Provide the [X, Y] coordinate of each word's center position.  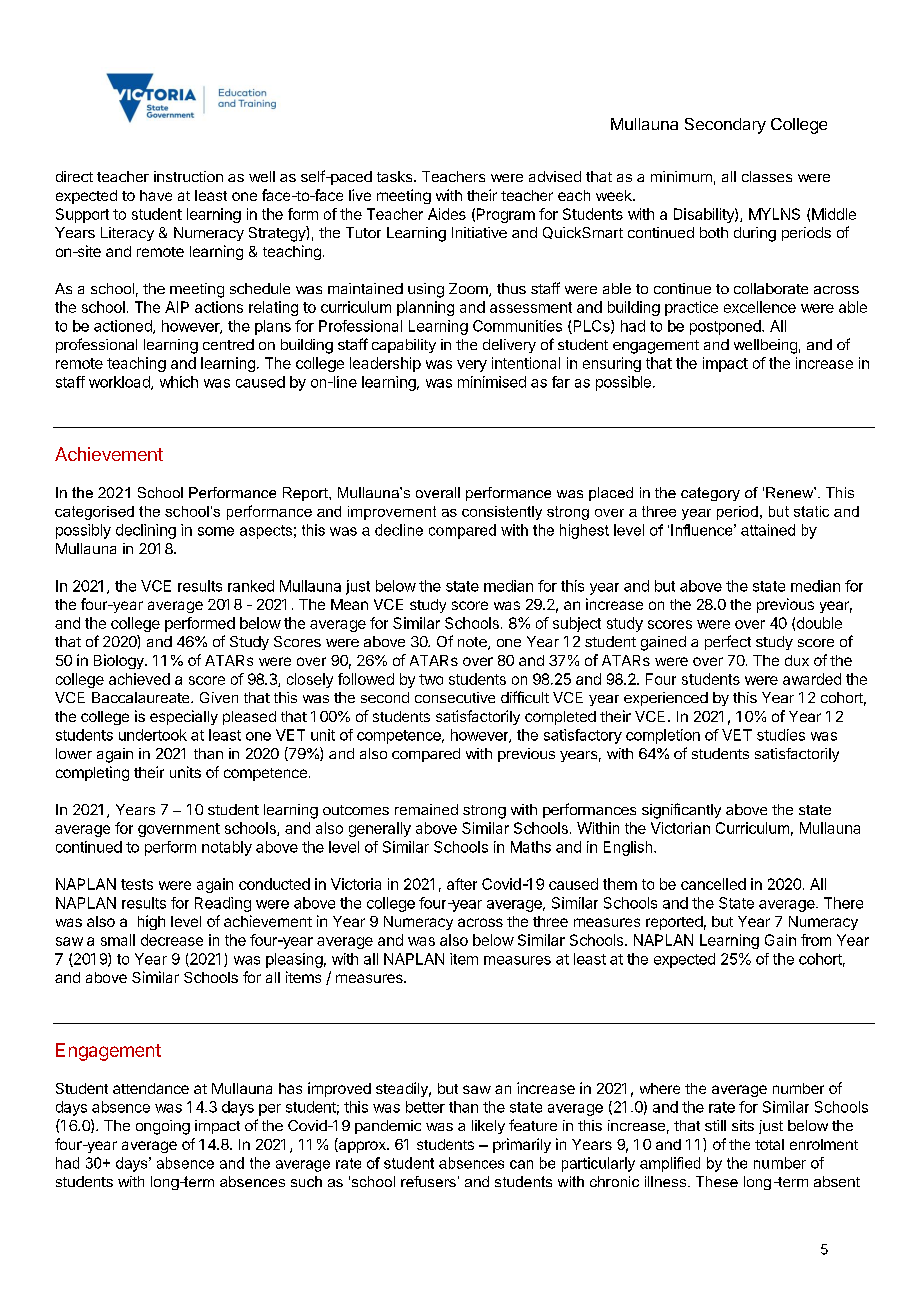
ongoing [163, 1127]
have [156, 195]
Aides [447, 214]
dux [797, 660]
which [179, 382]
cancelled [713, 884]
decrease [172, 940]
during [755, 234]
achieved [139, 679]
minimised [492, 382]
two [431, 679]
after [462, 884]
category [710, 494]
